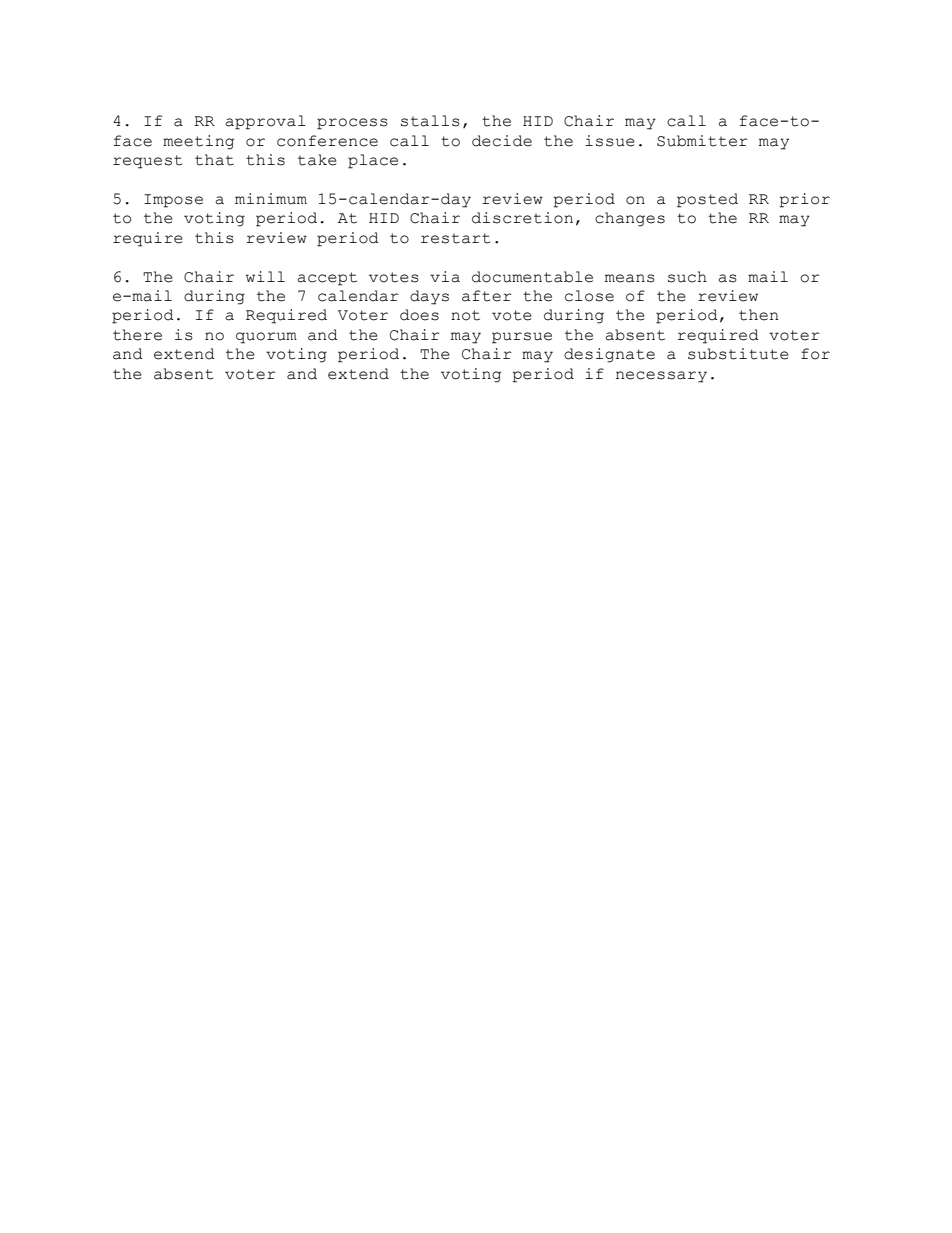  Describe the element at coordinates (522, 218) in the document. I see `discretion` at that location.
